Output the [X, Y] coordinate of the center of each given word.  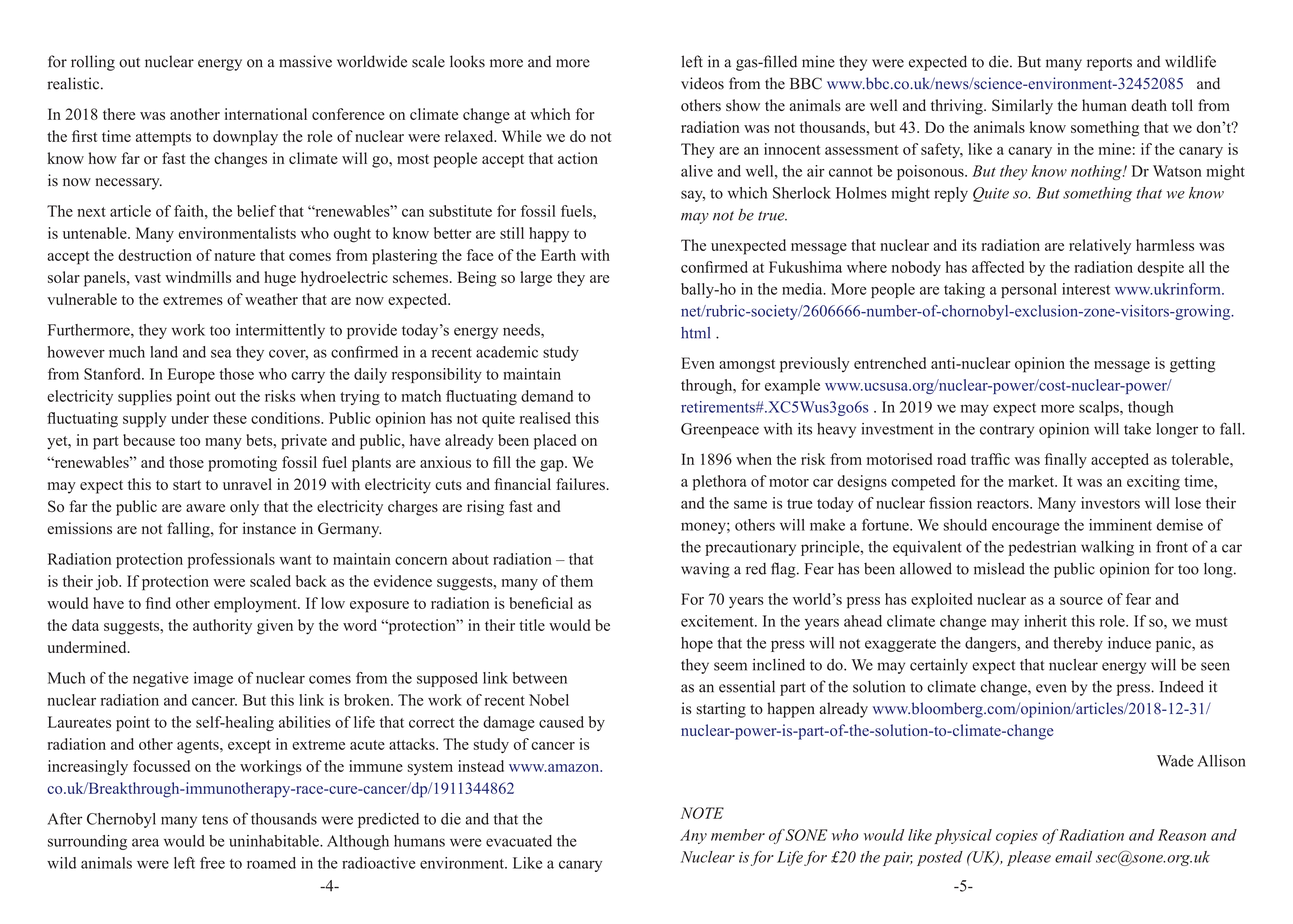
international [266, 114]
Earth [558, 255]
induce [1129, 643]
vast [148, 278]
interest [1086, 289]
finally [1065, 461]
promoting [242, 464]
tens [215, 820]
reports [1109, 64]
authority [222, 627]
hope [697, 644]
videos [702, 83]
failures [581, 484]
